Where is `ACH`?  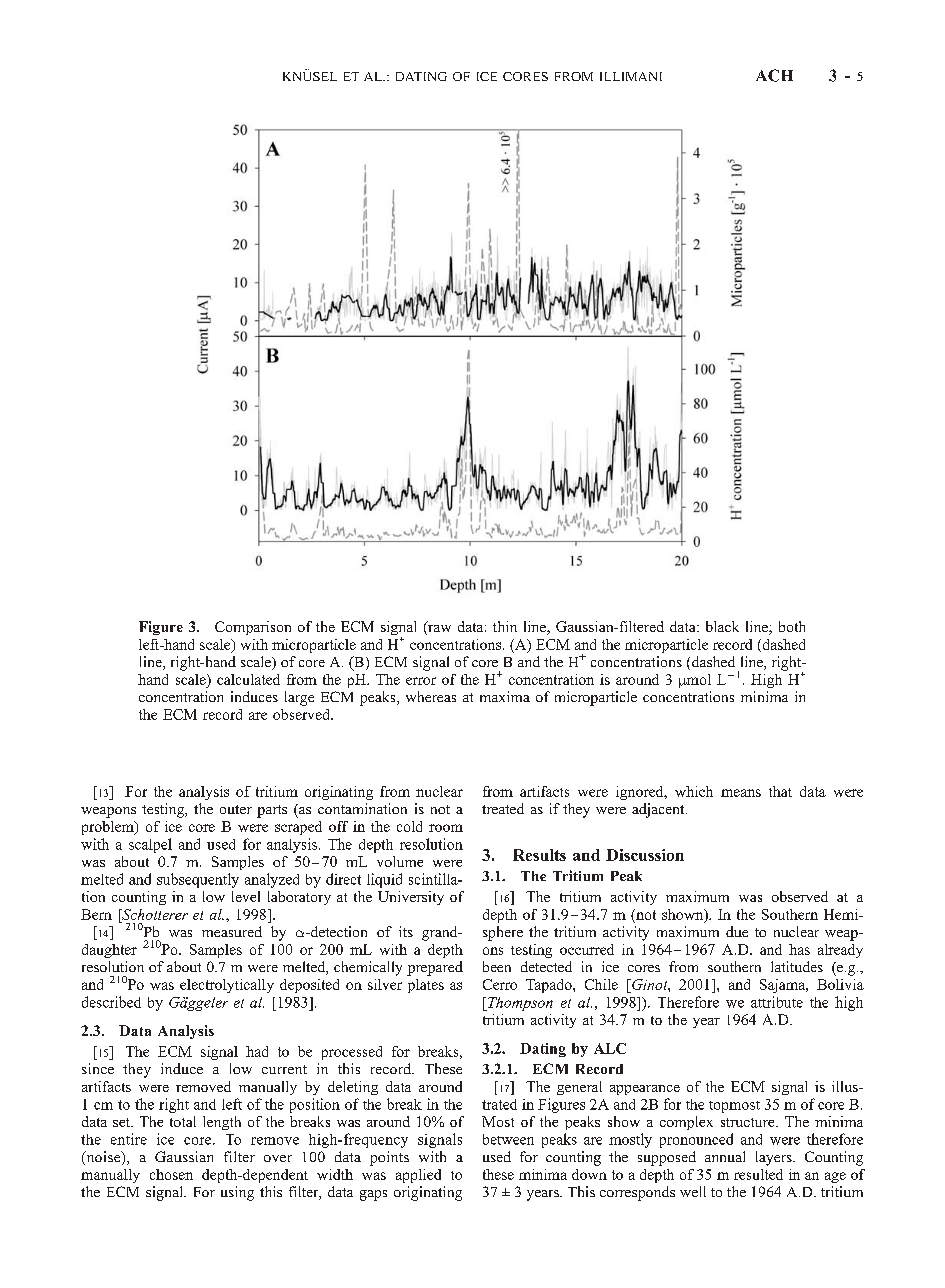
ACH is located at coordinates (774, 75).
